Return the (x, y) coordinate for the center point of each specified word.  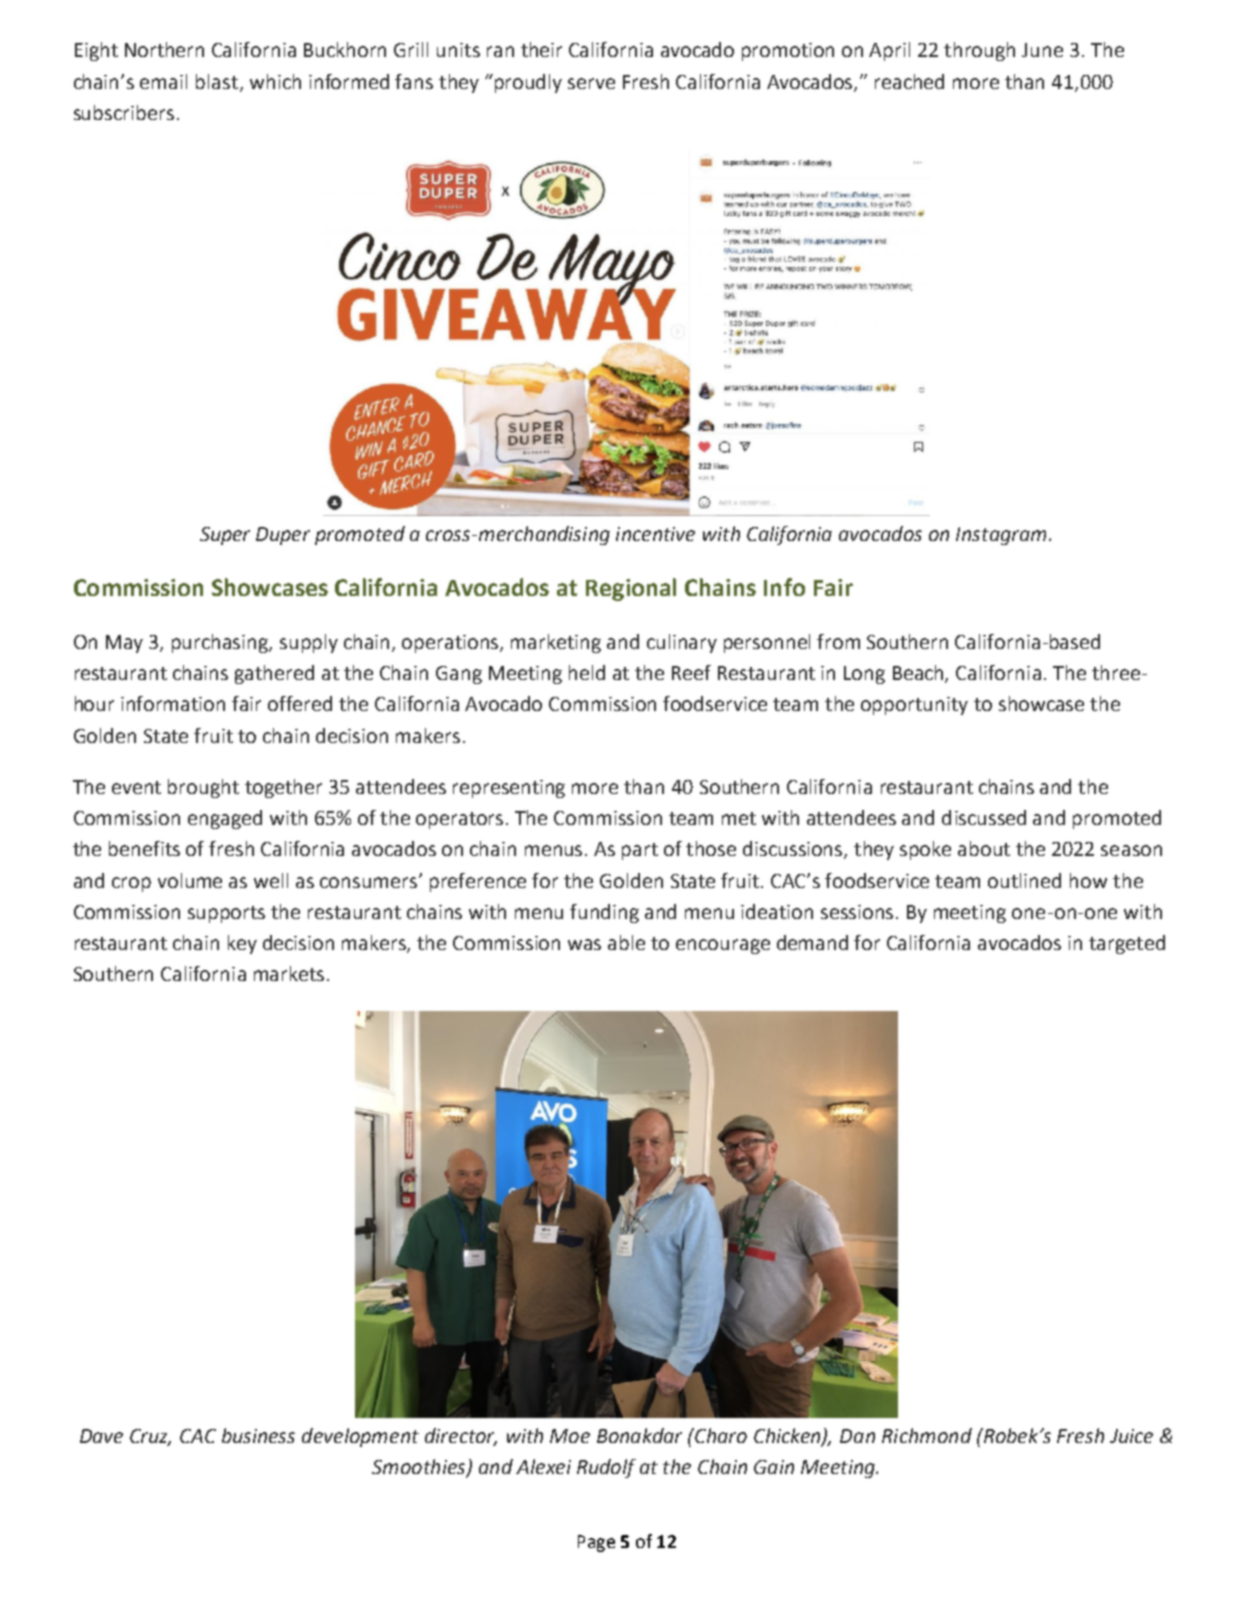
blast (217, 81)
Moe (570, 1436)
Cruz (150, 1437)
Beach (919, 674)
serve (591, 83)
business (258, 1435)
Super (225, 536)
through (979, 51)
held (587, 672)
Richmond (927, 1435)
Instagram (1001, 536)
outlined (1024, 880)
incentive (655, 534)
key (242, 944)
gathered (274, 674)
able (626, 942)
